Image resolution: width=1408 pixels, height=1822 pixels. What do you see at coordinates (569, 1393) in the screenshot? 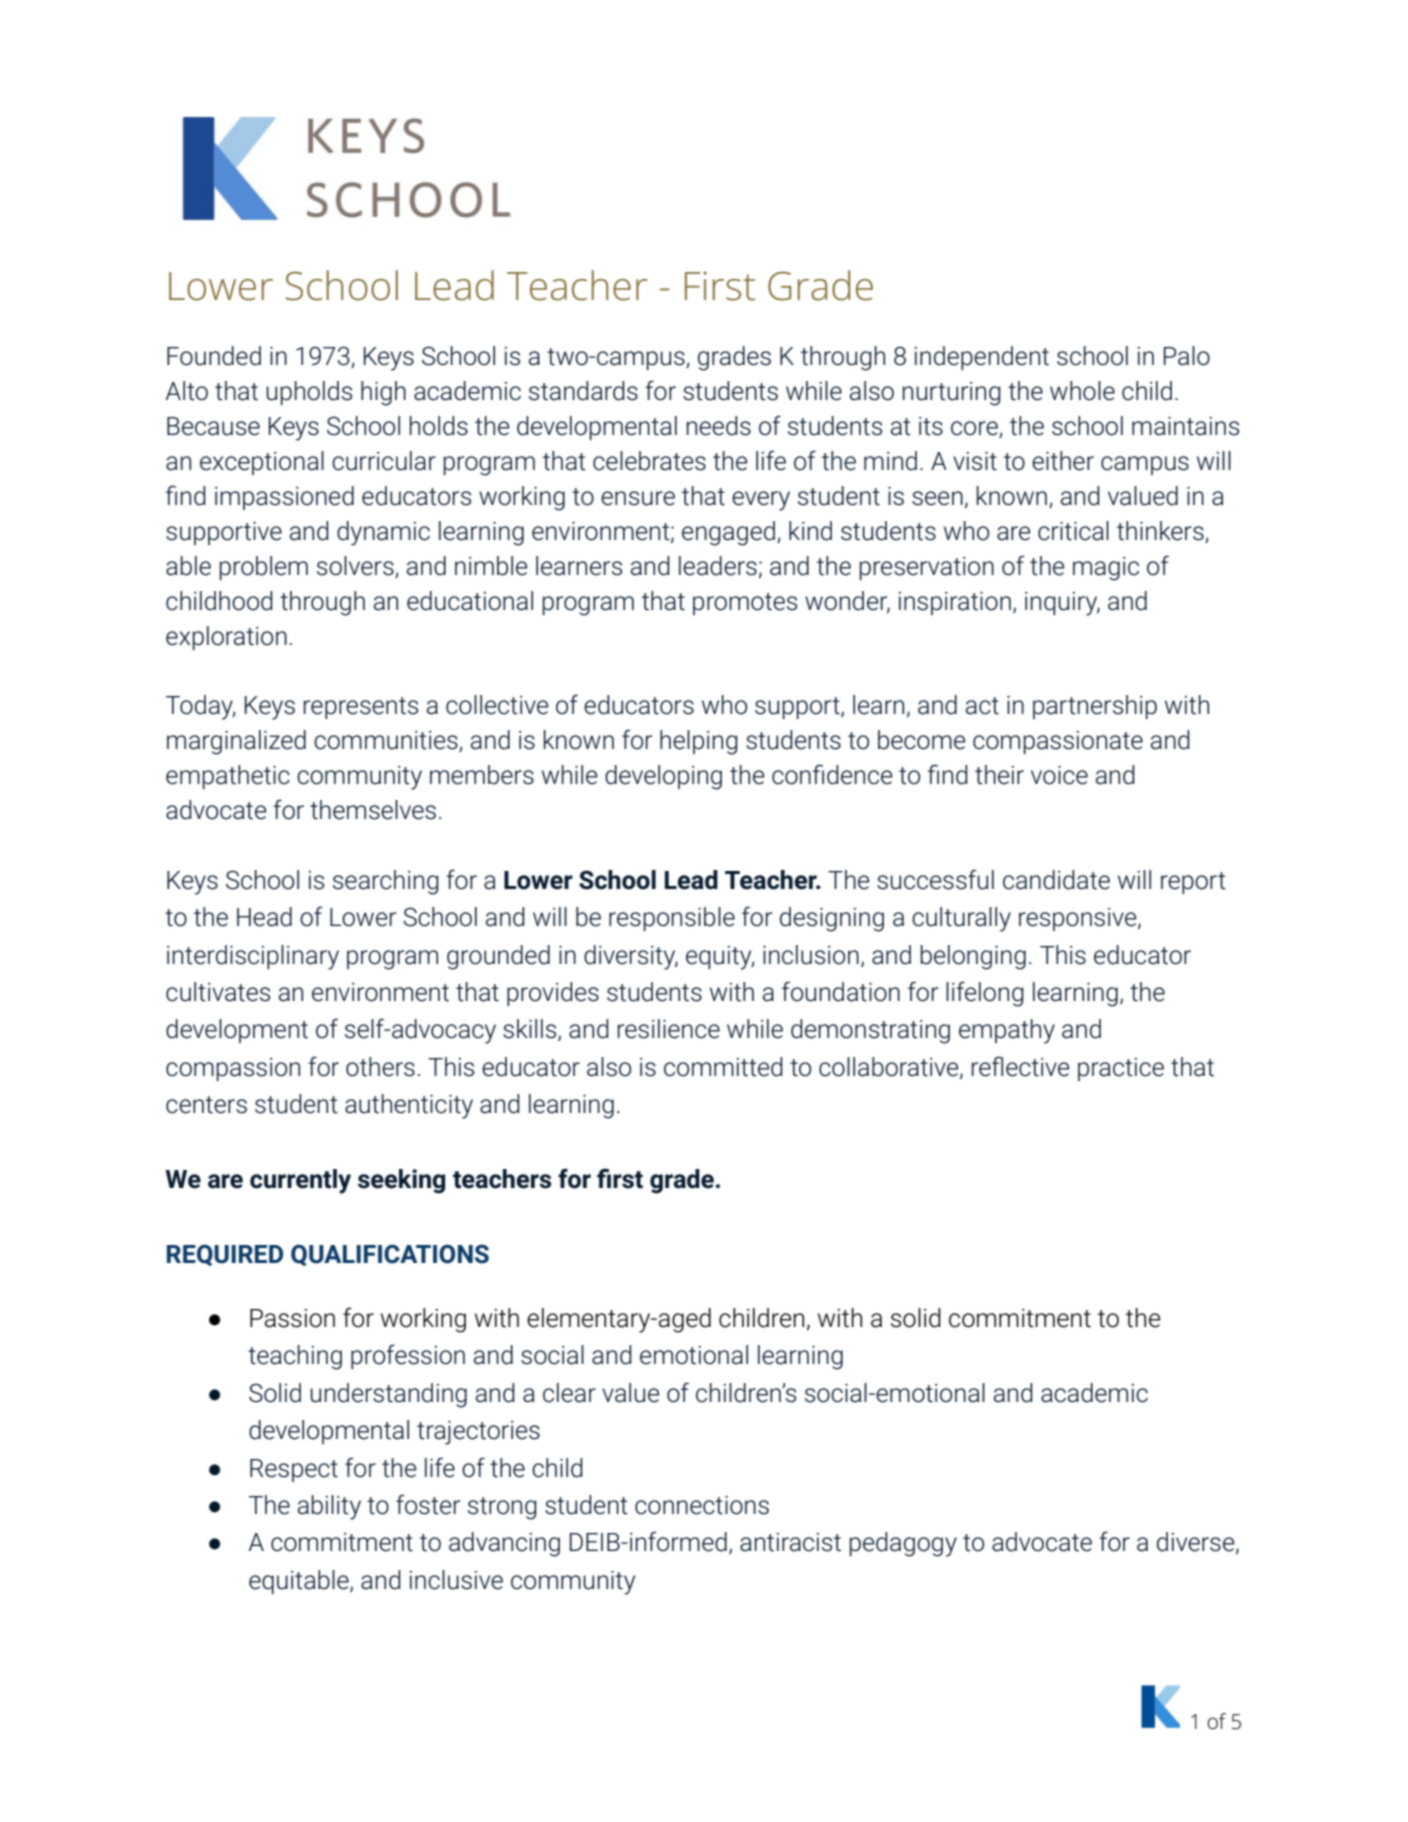
I see `clear` at bounding box center [569, 1393].
